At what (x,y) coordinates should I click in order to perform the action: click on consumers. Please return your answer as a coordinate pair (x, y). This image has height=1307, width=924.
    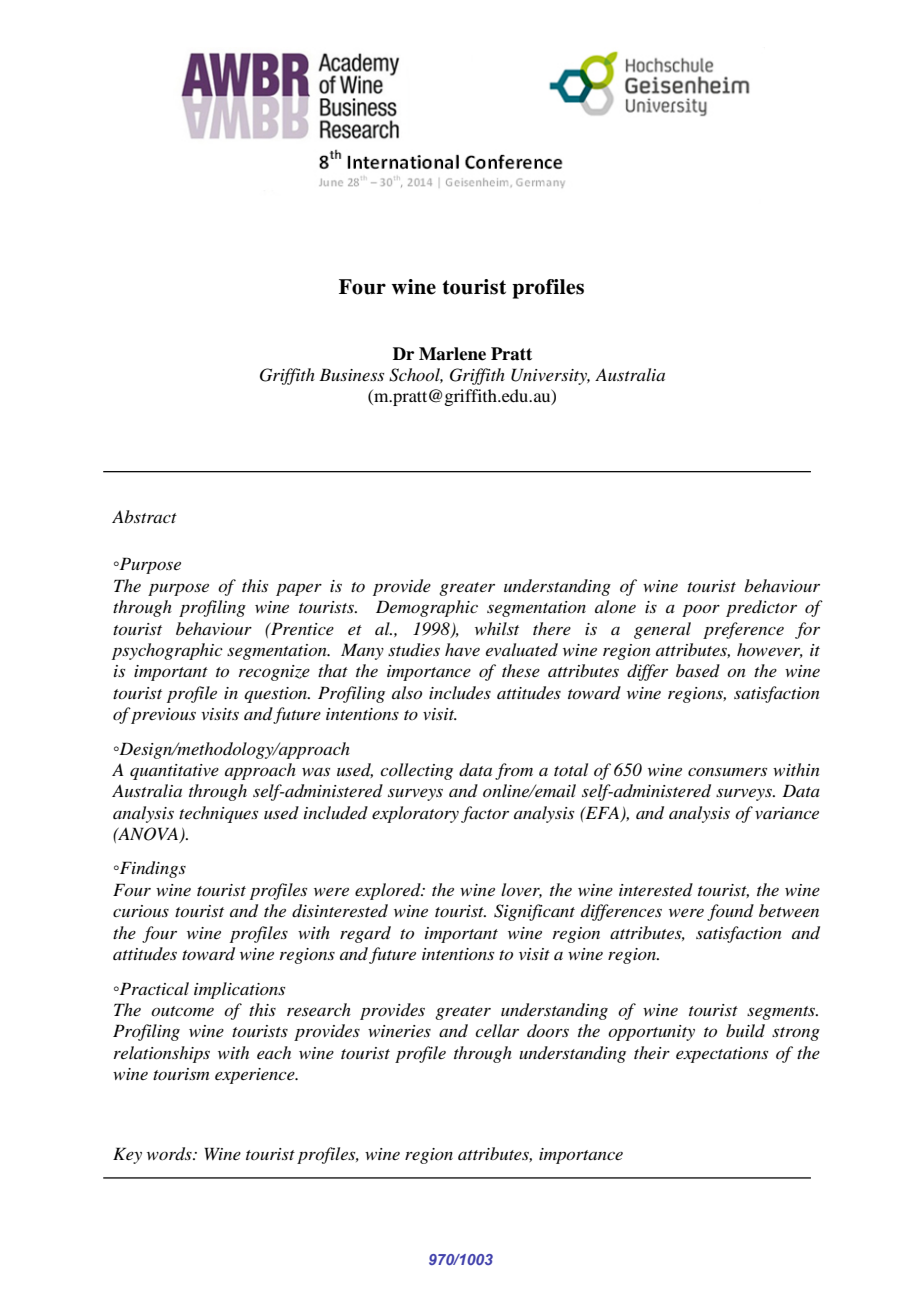
    Looking at the image, I should click on (727, 771).
